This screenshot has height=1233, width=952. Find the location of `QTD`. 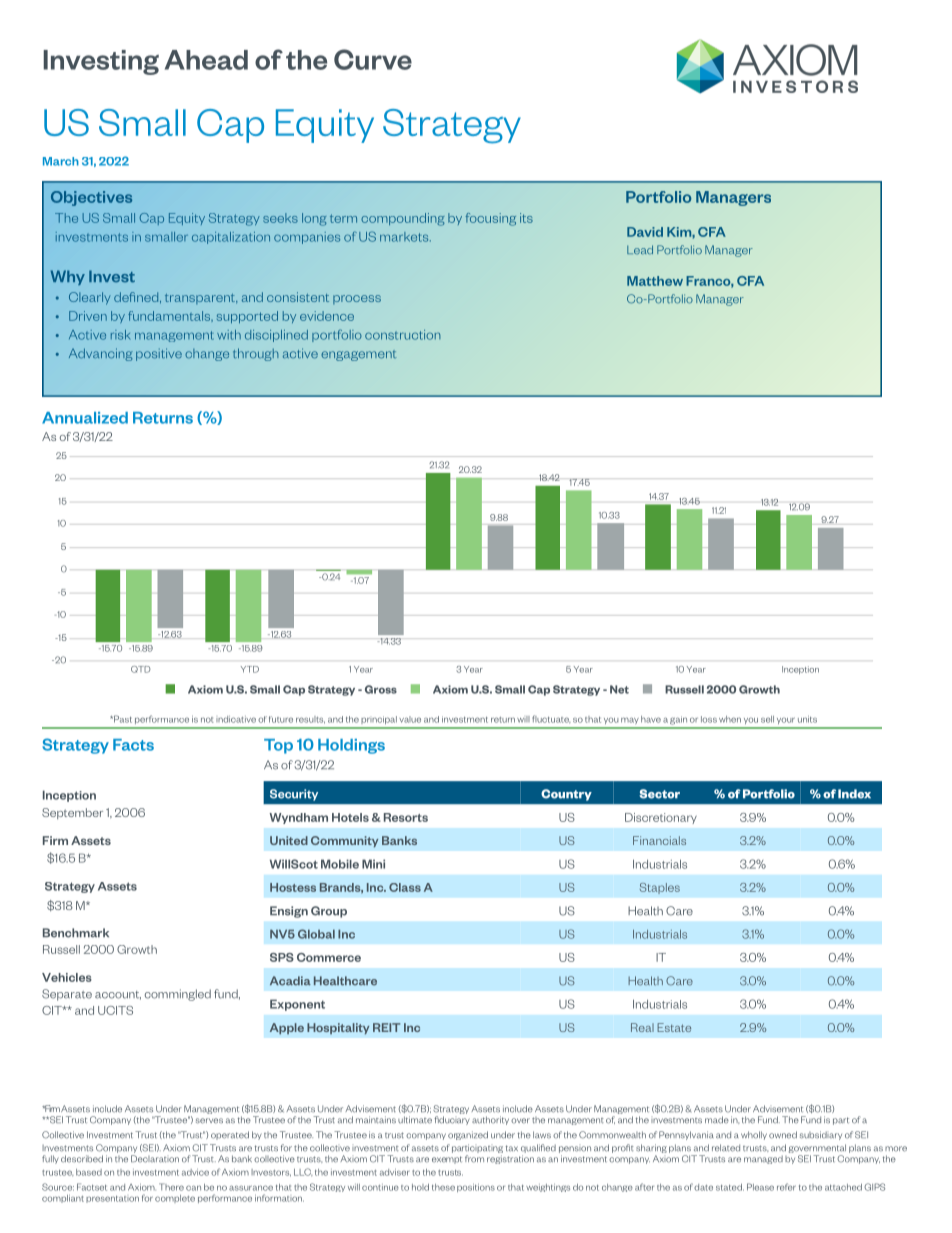

QTD is located at coordinates (141, 669).
